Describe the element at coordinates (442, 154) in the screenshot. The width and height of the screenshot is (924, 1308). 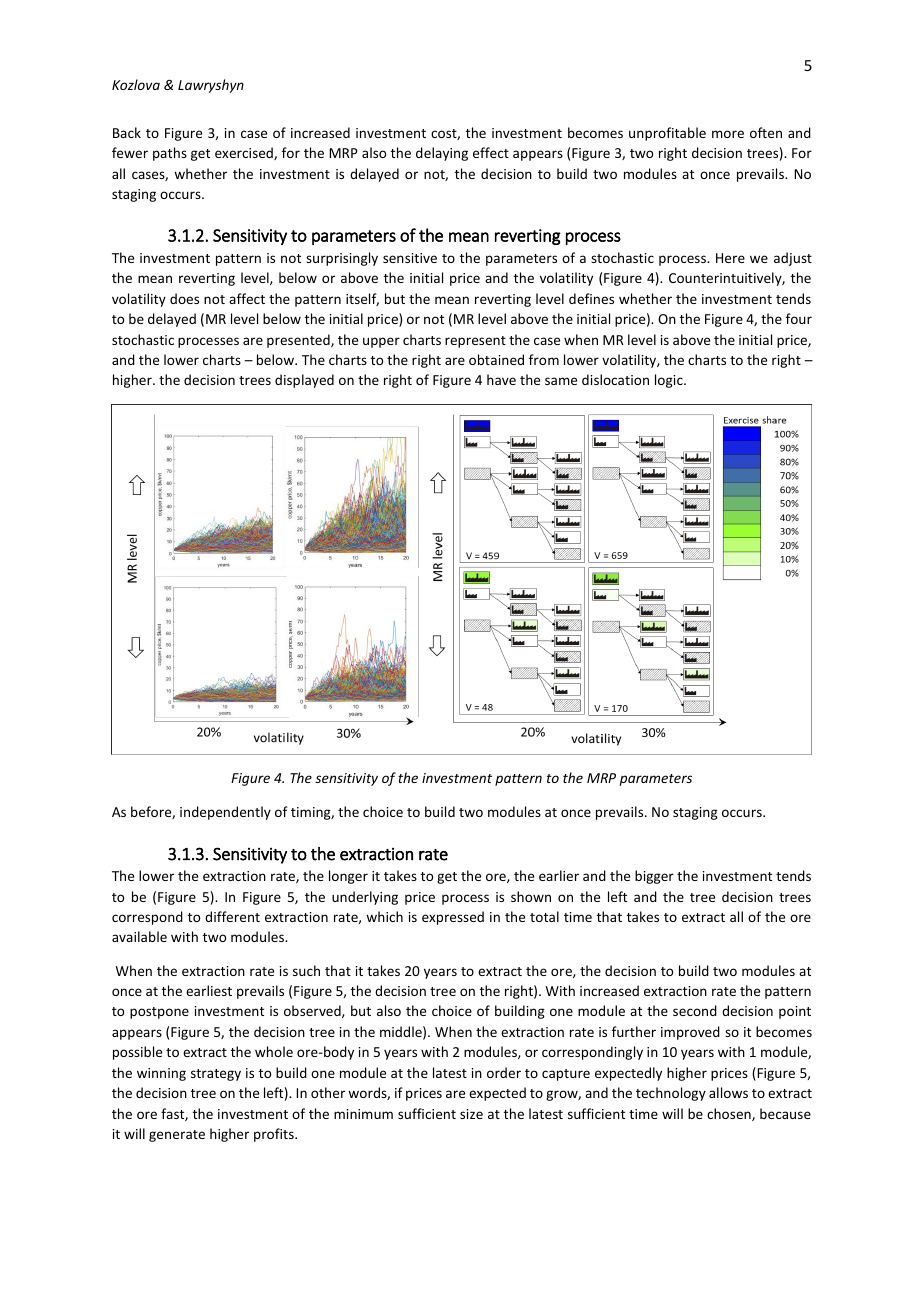
I see `delaying` at that location.
